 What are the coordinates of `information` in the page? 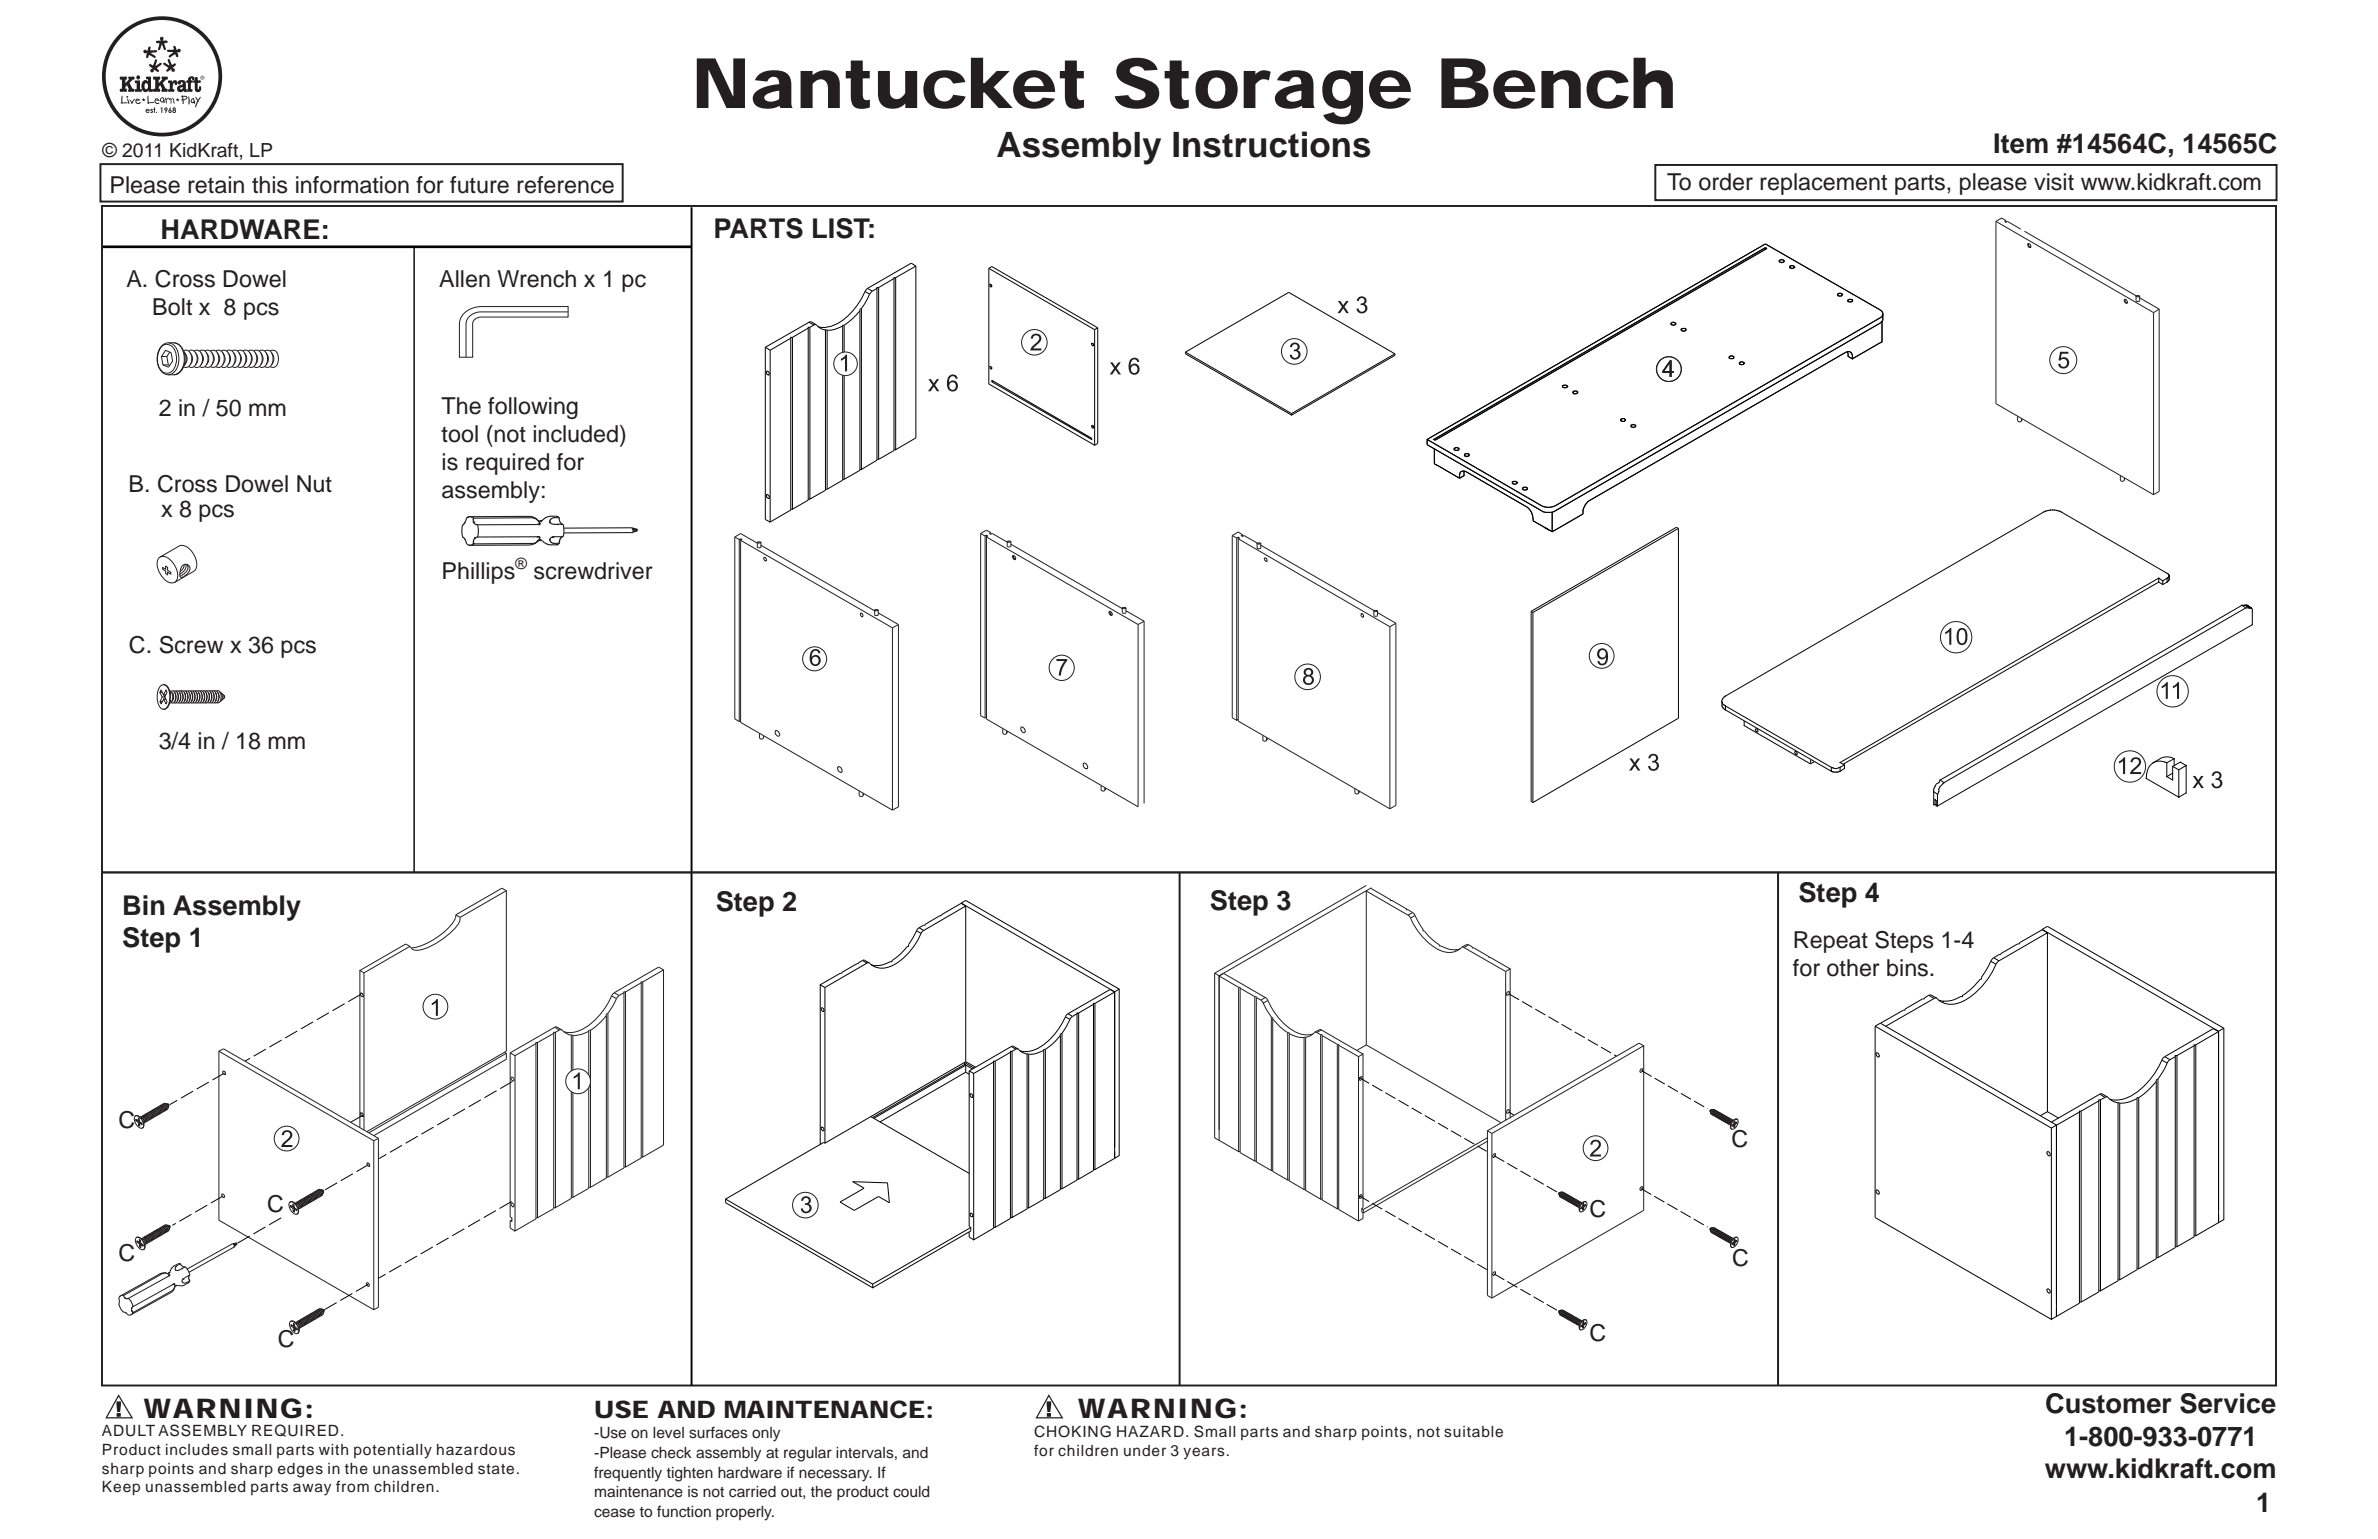 It's located at (352, 185).
